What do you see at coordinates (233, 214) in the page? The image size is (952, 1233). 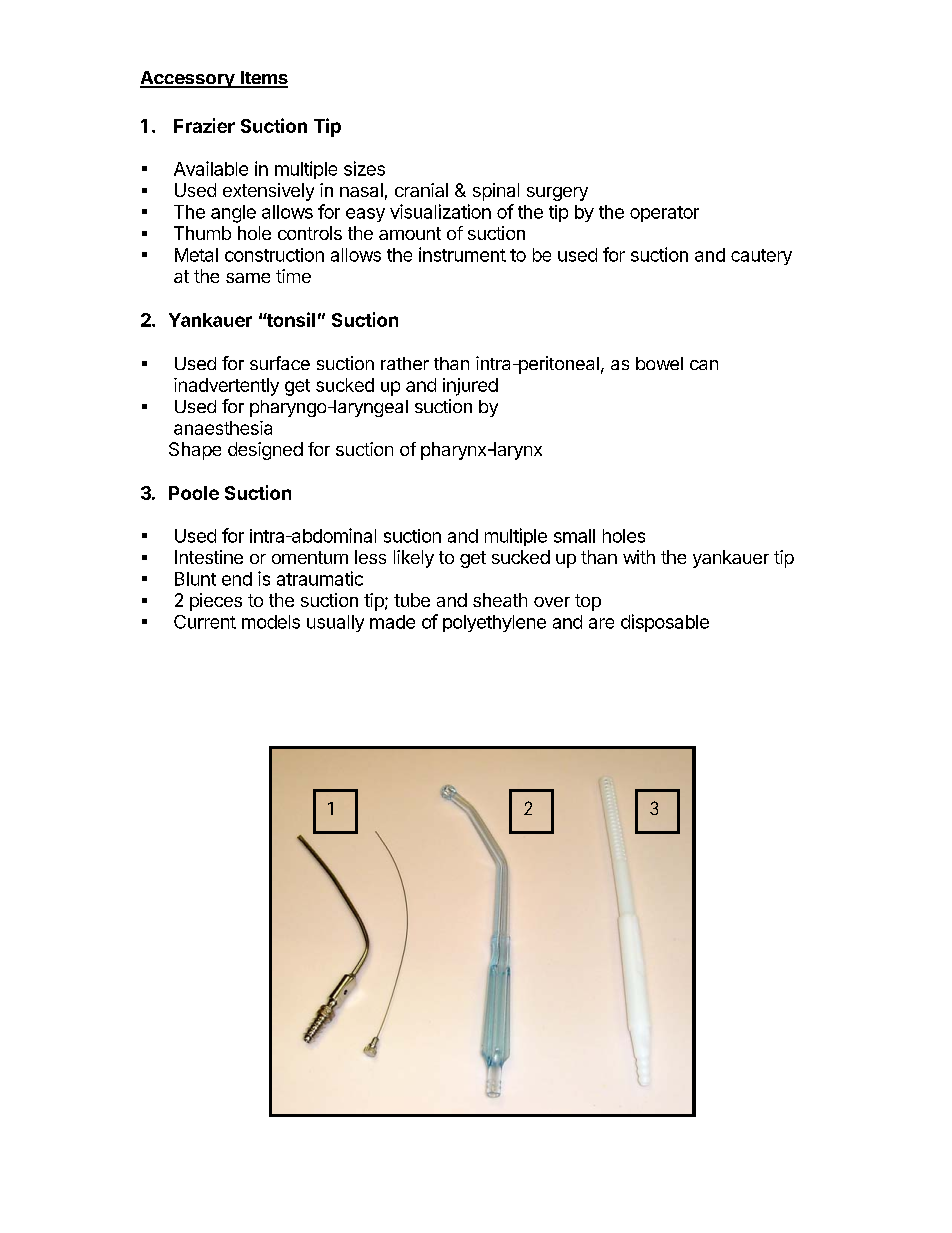 I see `angle` at bounding box center [233, 214].
